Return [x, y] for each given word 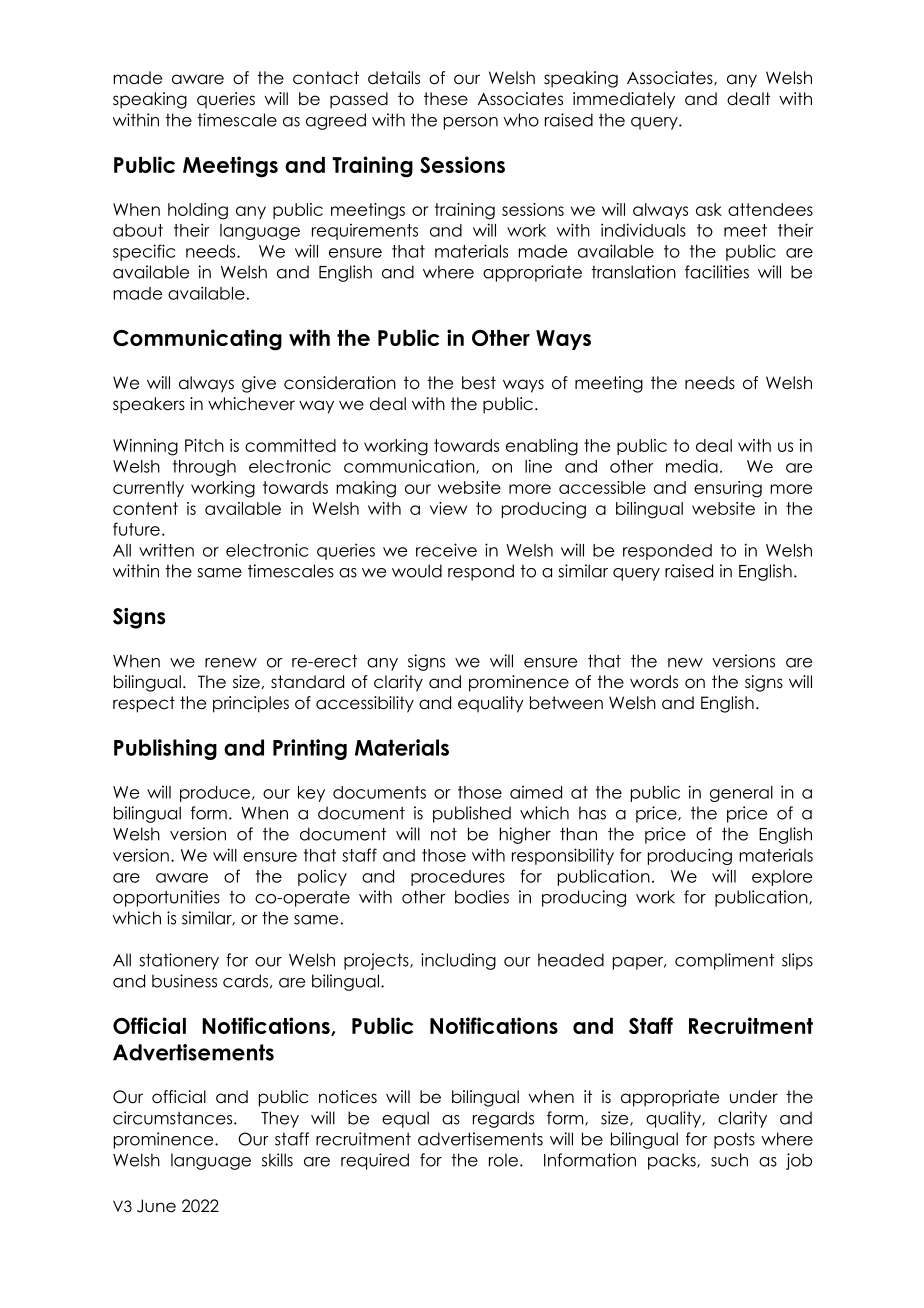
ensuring [728, 489]
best [479, 383]
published [472, 814]
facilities [717, 272]
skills [277, 1160]
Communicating [197, 340]
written [166, 550]
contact [326, 78]
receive [446, 550]
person [471, 123]
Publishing [165, 749]
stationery [179, 961]
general [741, 794]
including [458, 961]
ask [709, 209]
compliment [724, 961]
